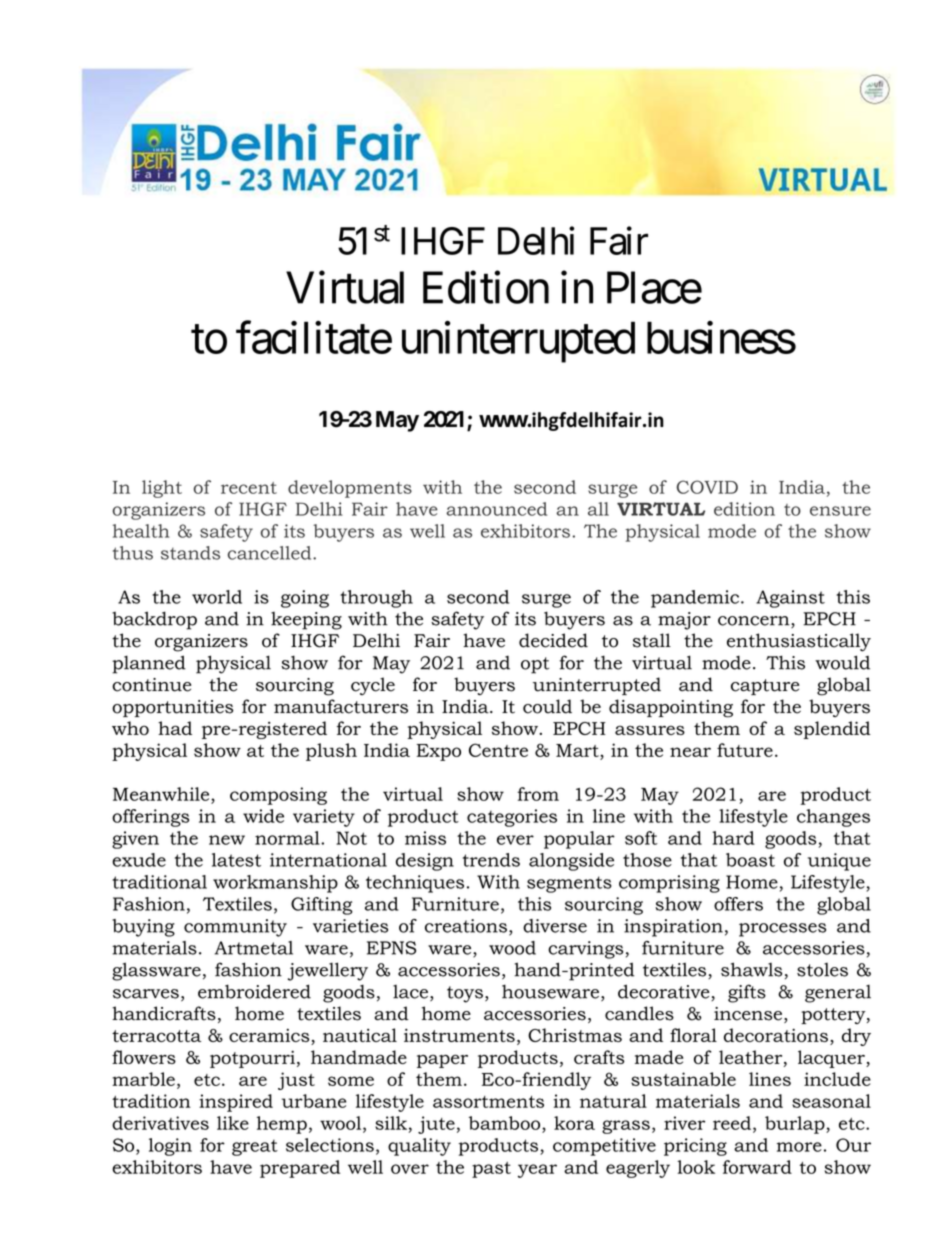  I want to click on ensure, so click(840, 511).
